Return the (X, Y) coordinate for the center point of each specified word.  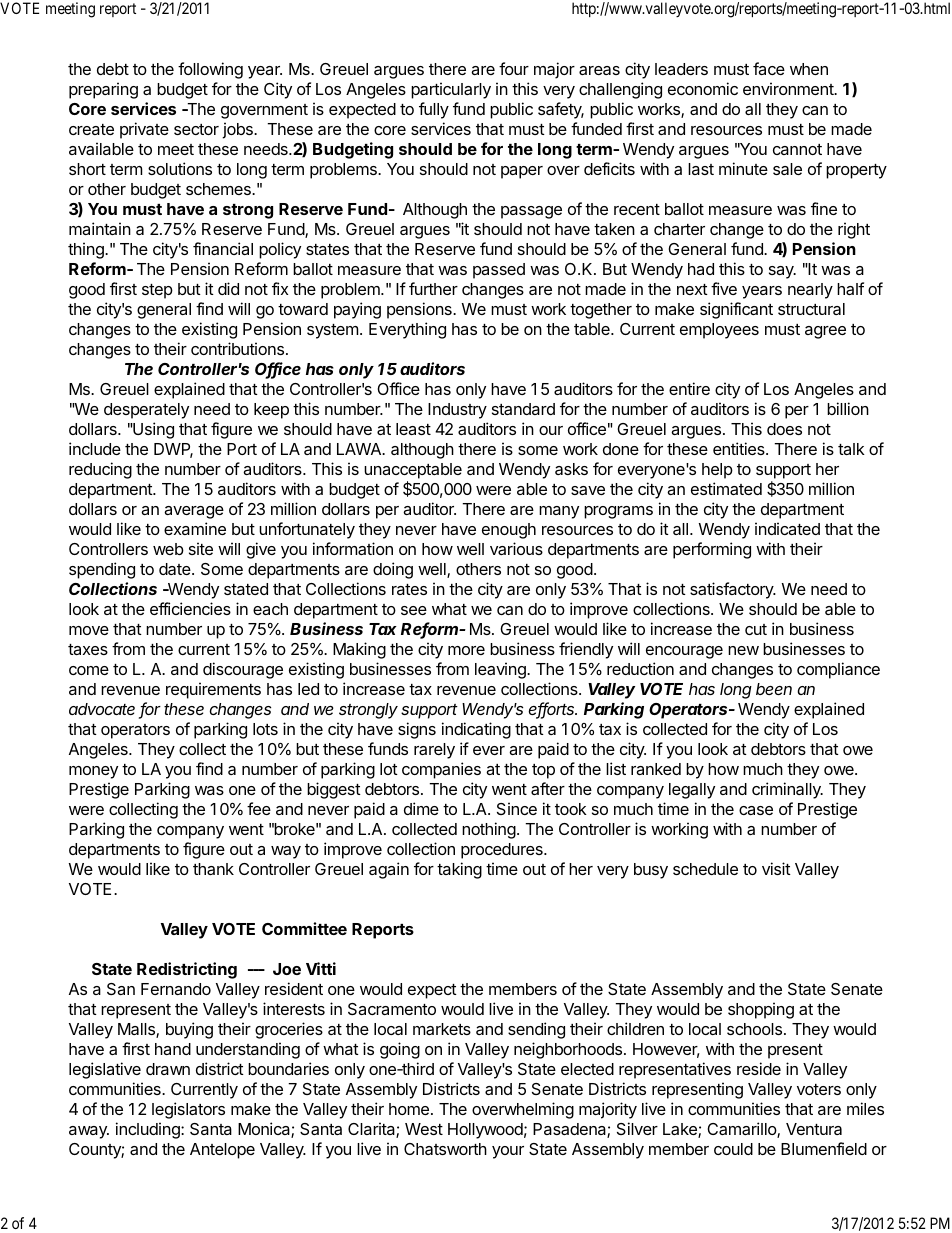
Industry (457, 411)
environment (789, 88)
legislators (188, 1110)
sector (196, 129)
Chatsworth (445, 1149)
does (784, 429)
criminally (787, 790)
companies (441, 770)
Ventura (814, 1129)
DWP (173, 450)
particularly (451, 90)
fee (259, 808)
